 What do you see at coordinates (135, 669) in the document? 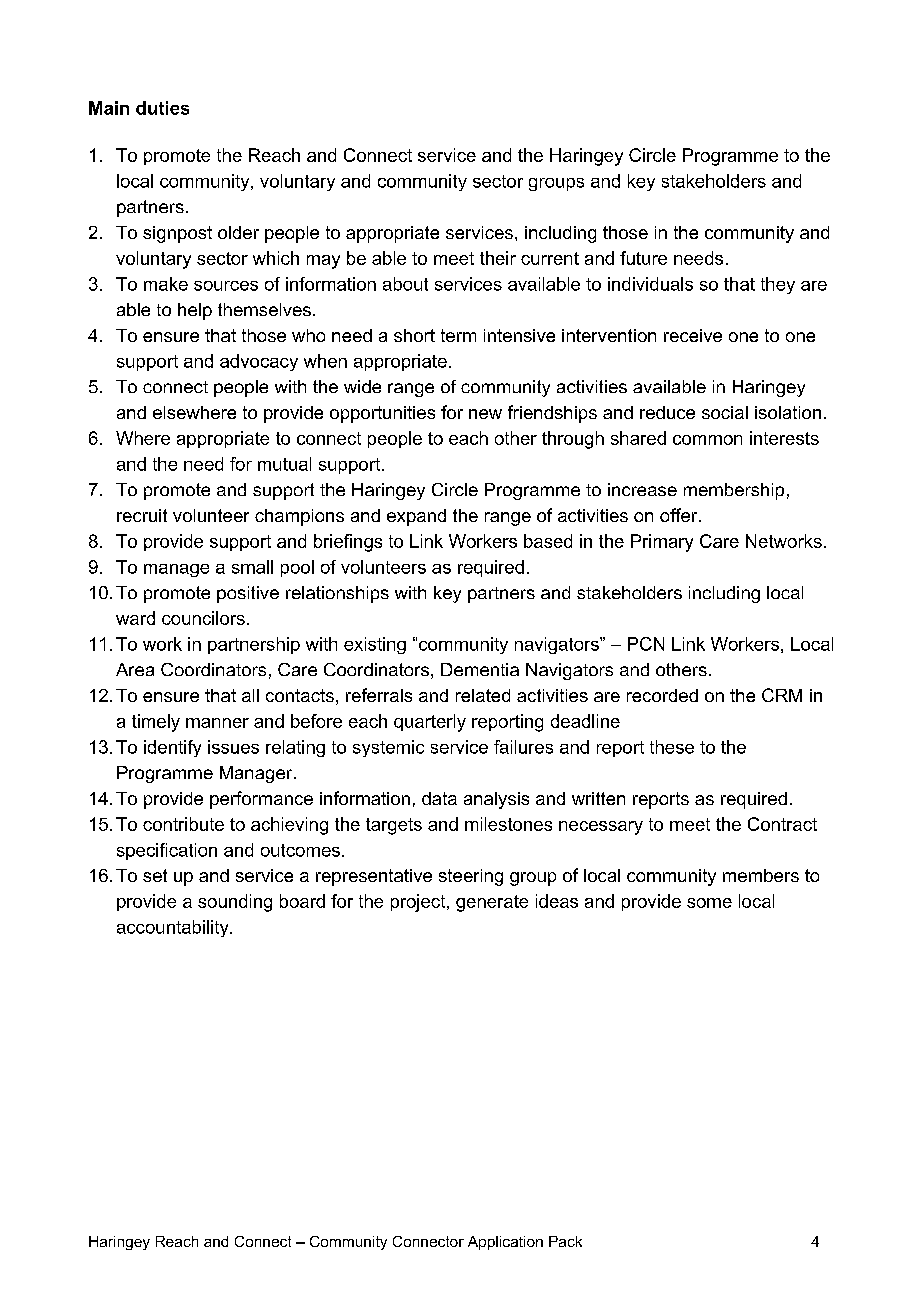
I see `Area` at bounding box center [135, 669].
